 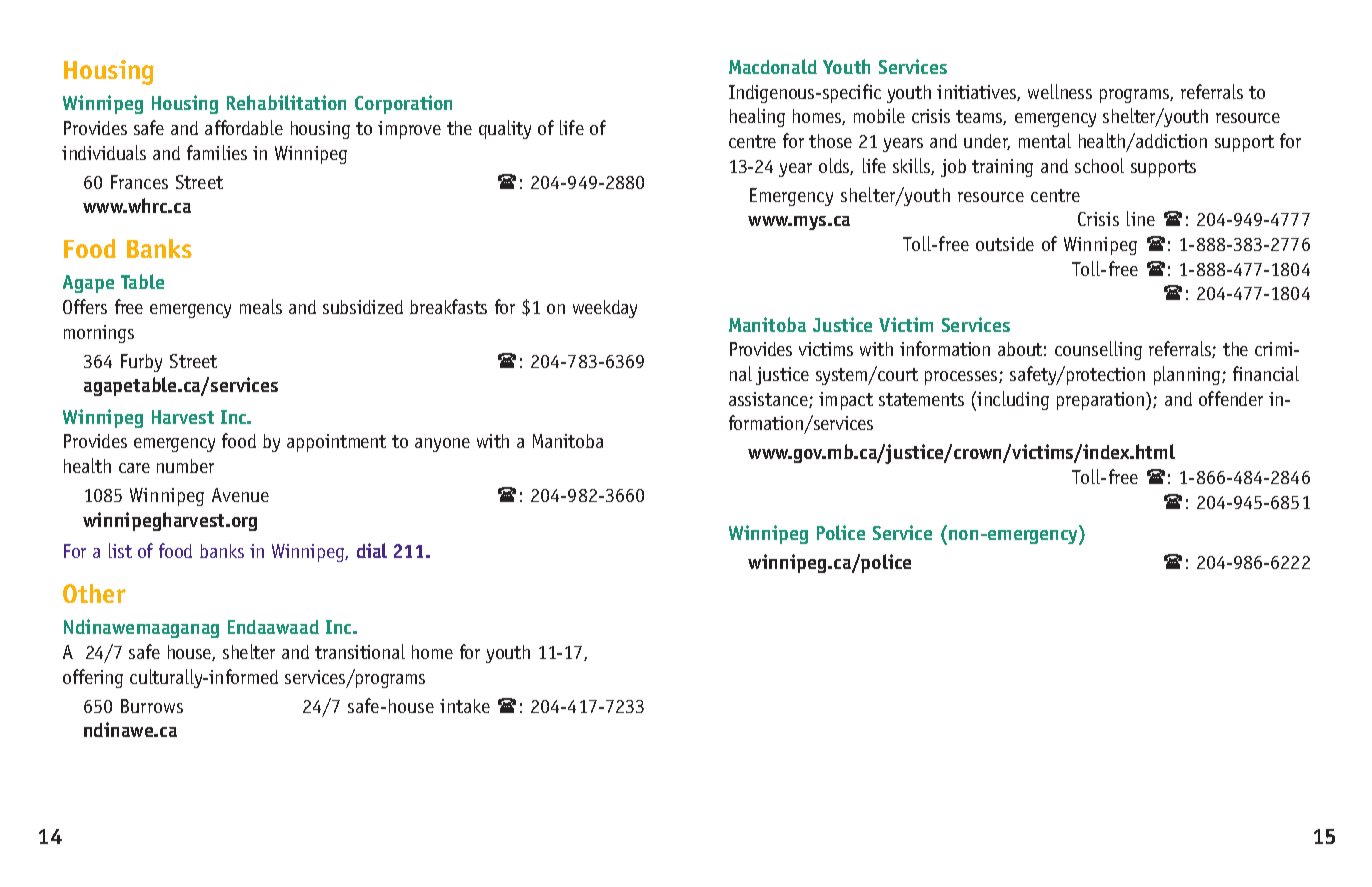 I want to click on preparation, so click(x=1102, y=401).
